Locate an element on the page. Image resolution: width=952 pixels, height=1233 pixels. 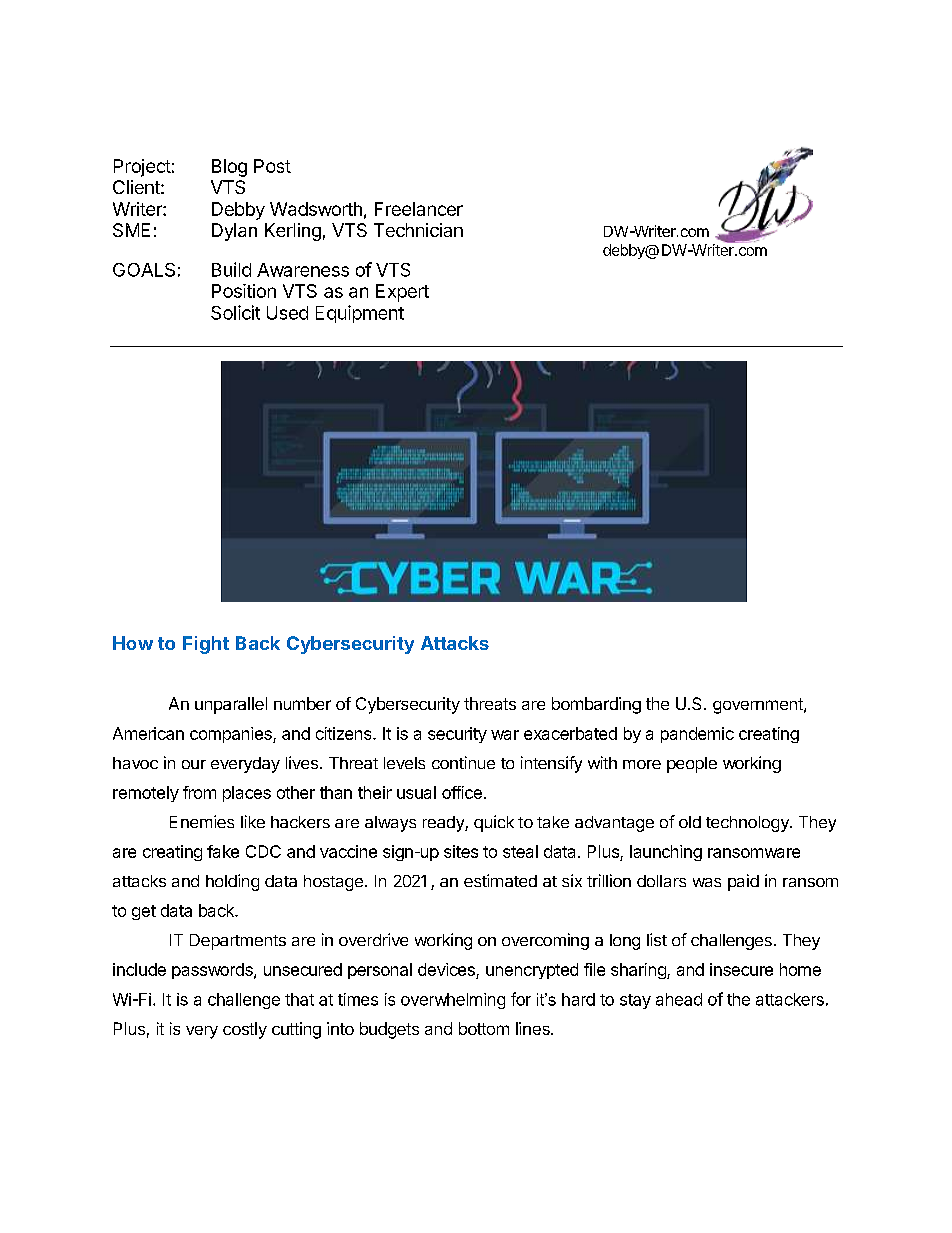
companies is located at coordinates (232, 735).
